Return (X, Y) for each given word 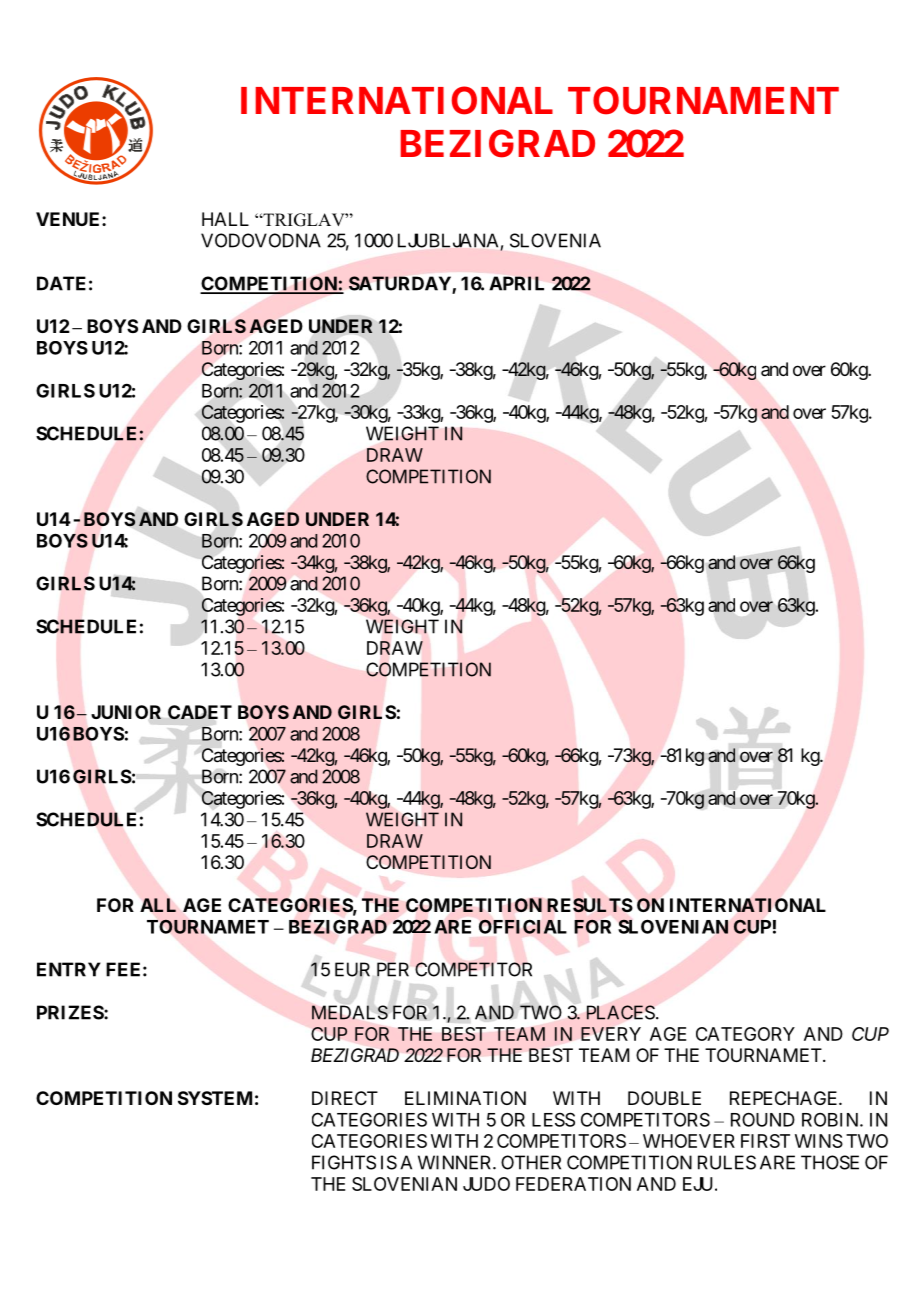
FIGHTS (344, 1162)
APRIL (516, 283)
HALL (225, 219)
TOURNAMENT (703, 100)
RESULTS (590, 905)
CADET (200, 712)
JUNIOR (126, 712)
